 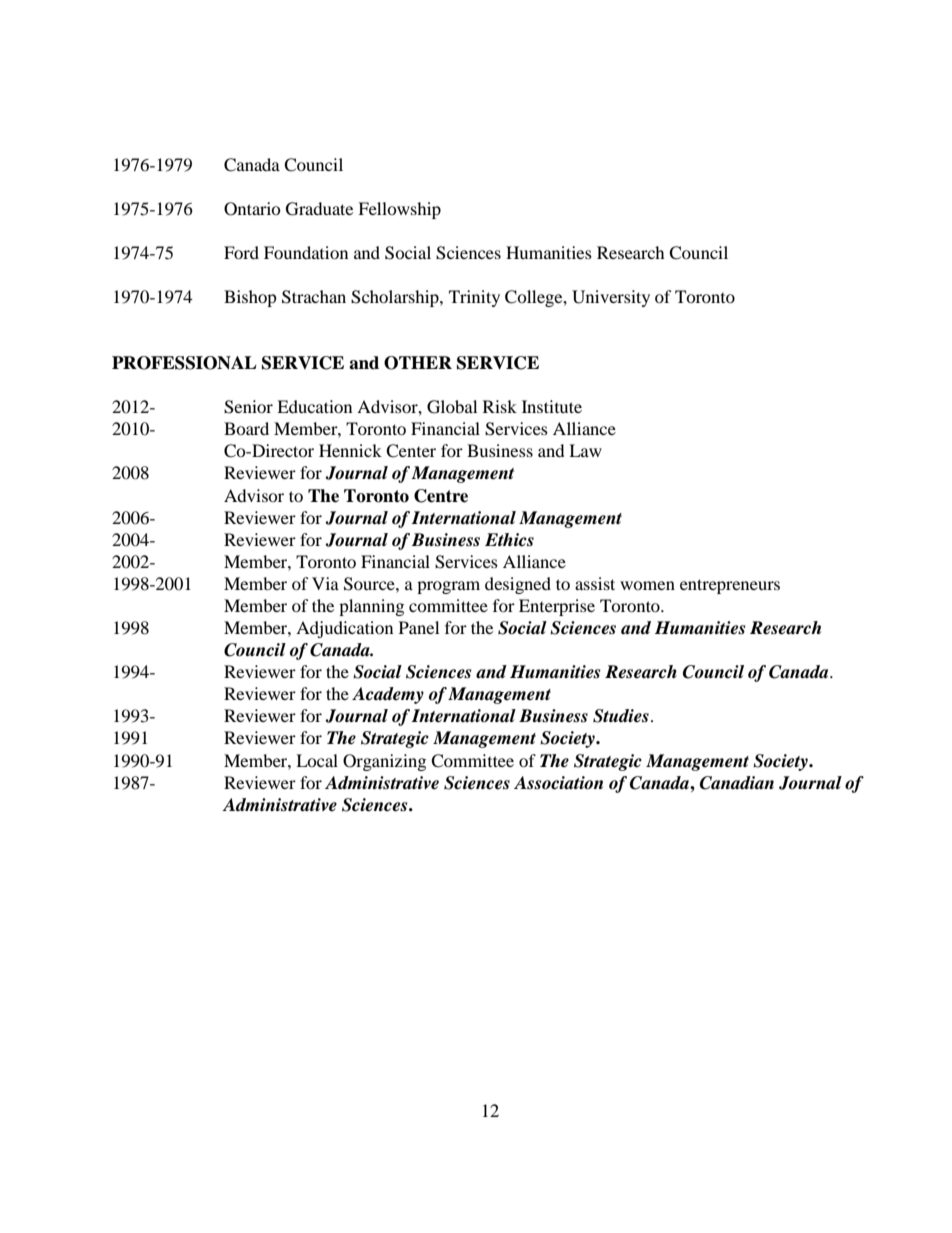 I want to click on Education, so click(x=314, y=406).
